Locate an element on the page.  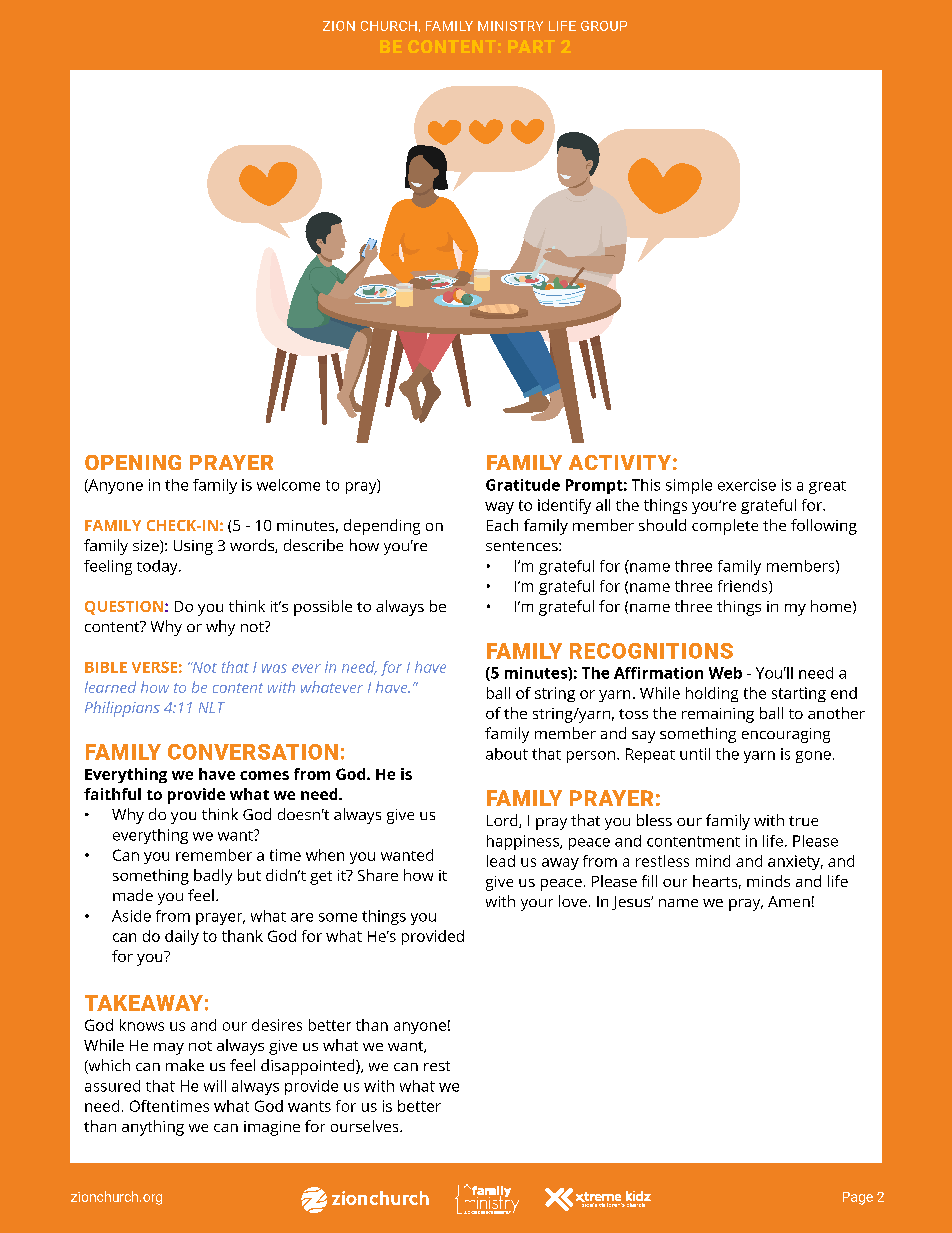
Lord is located at coordinates (503, 821).
